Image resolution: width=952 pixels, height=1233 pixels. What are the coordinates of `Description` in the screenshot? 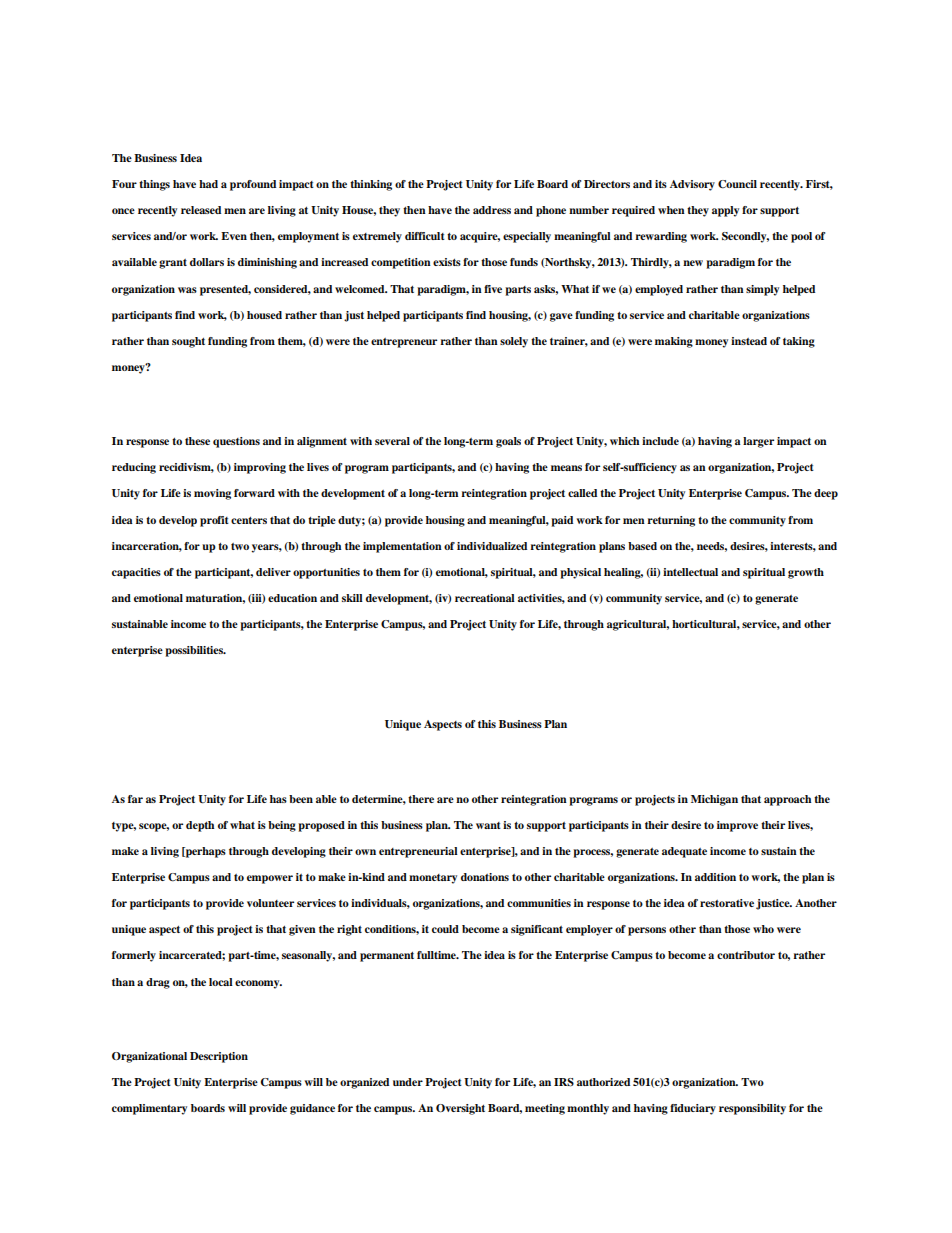 It's located at (219, 1057).
